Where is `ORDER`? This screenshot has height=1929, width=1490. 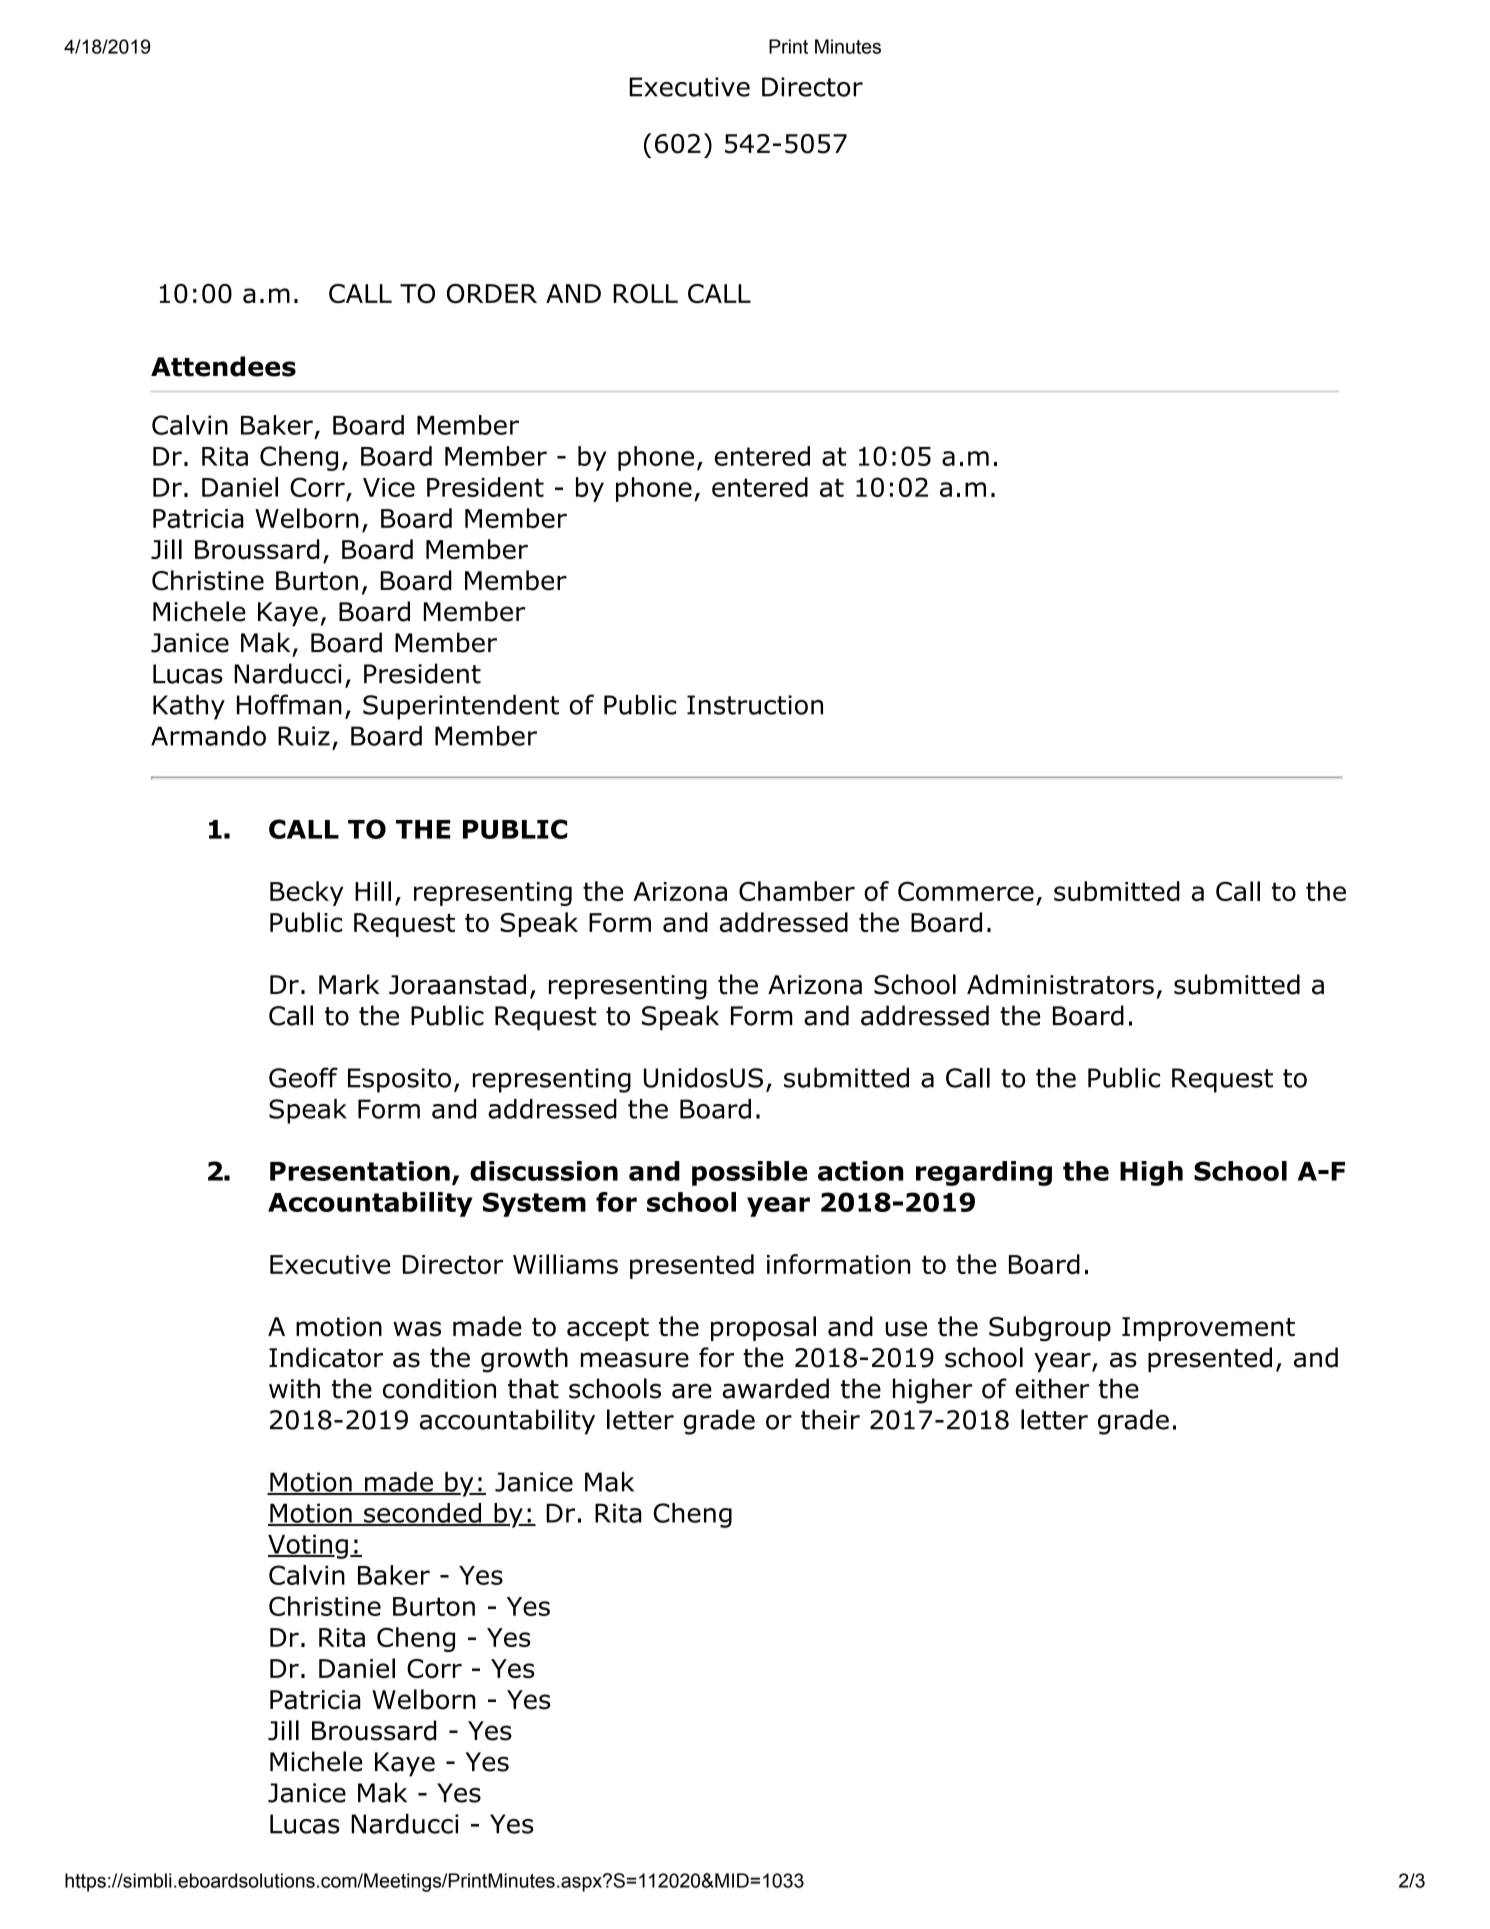 ORDER is located at coordinates (492, 294).
